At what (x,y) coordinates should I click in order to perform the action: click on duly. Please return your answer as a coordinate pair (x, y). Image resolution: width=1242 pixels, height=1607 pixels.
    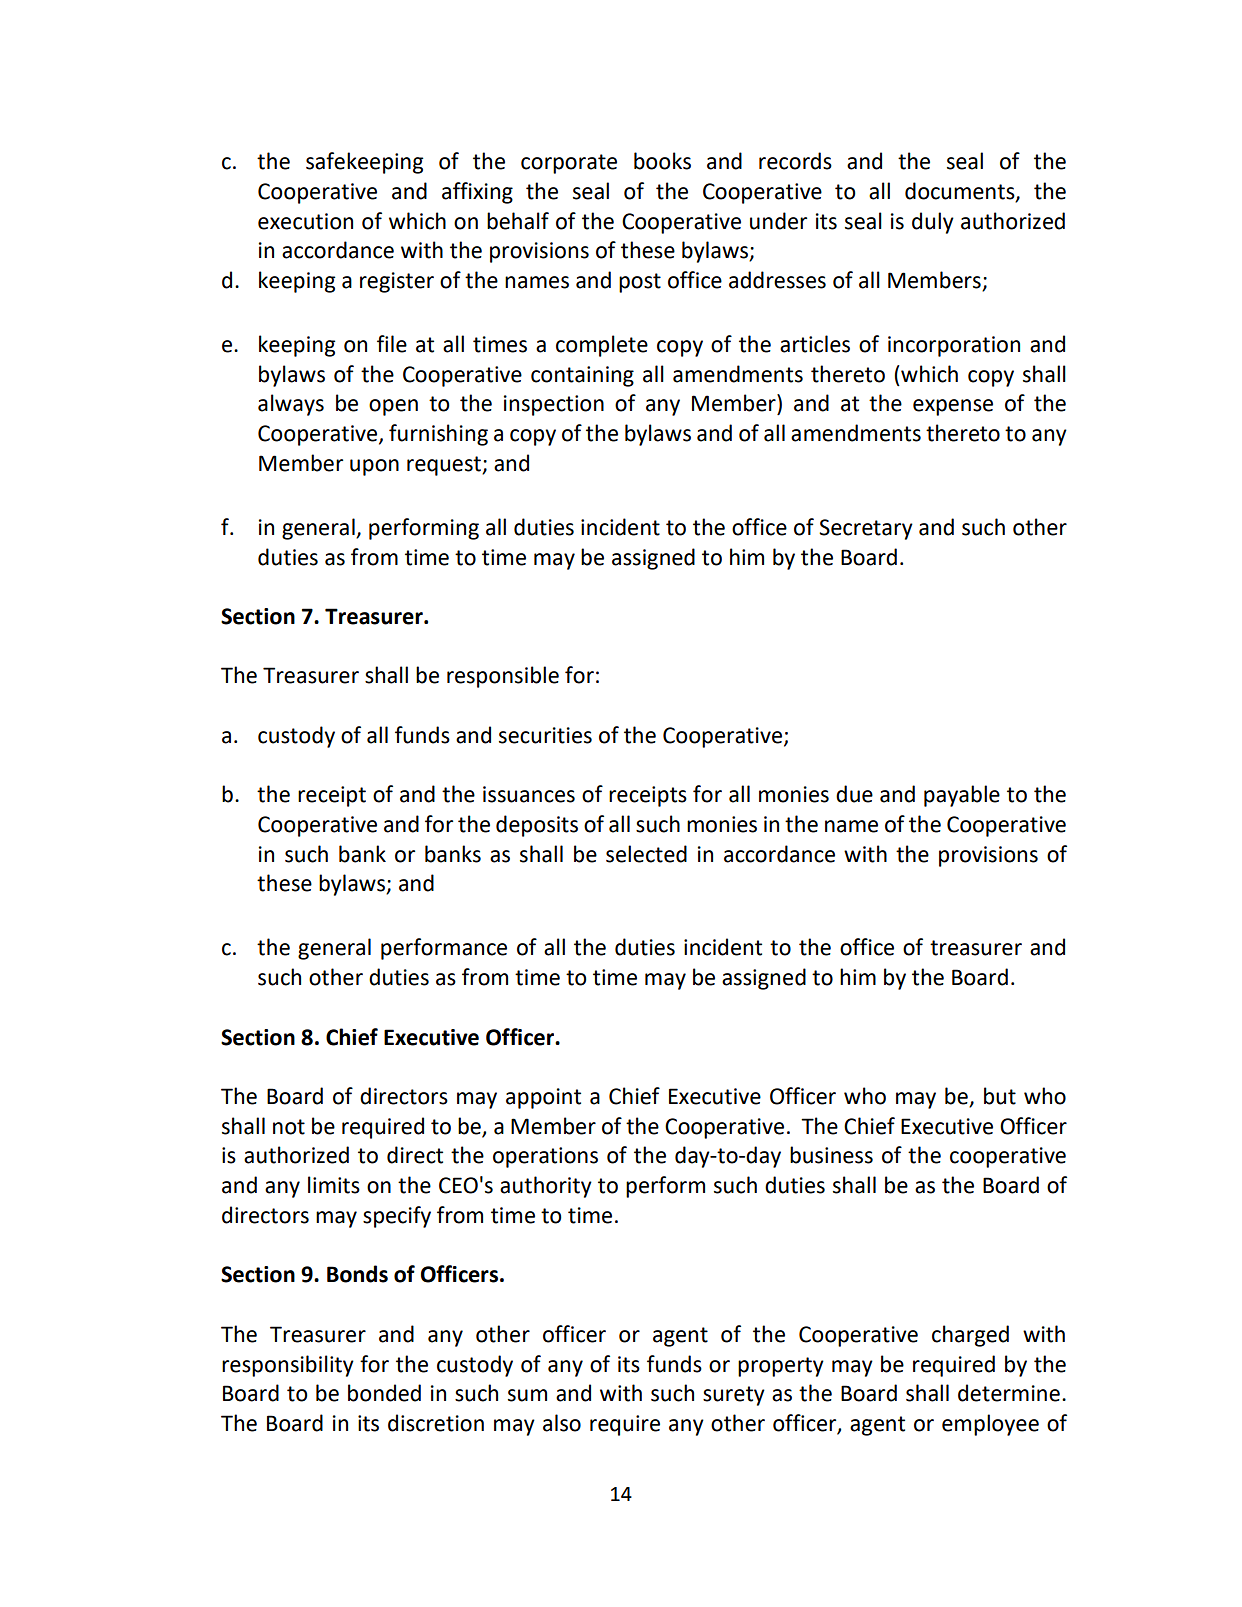
    Looking at the image, I should click on (933, 223).
